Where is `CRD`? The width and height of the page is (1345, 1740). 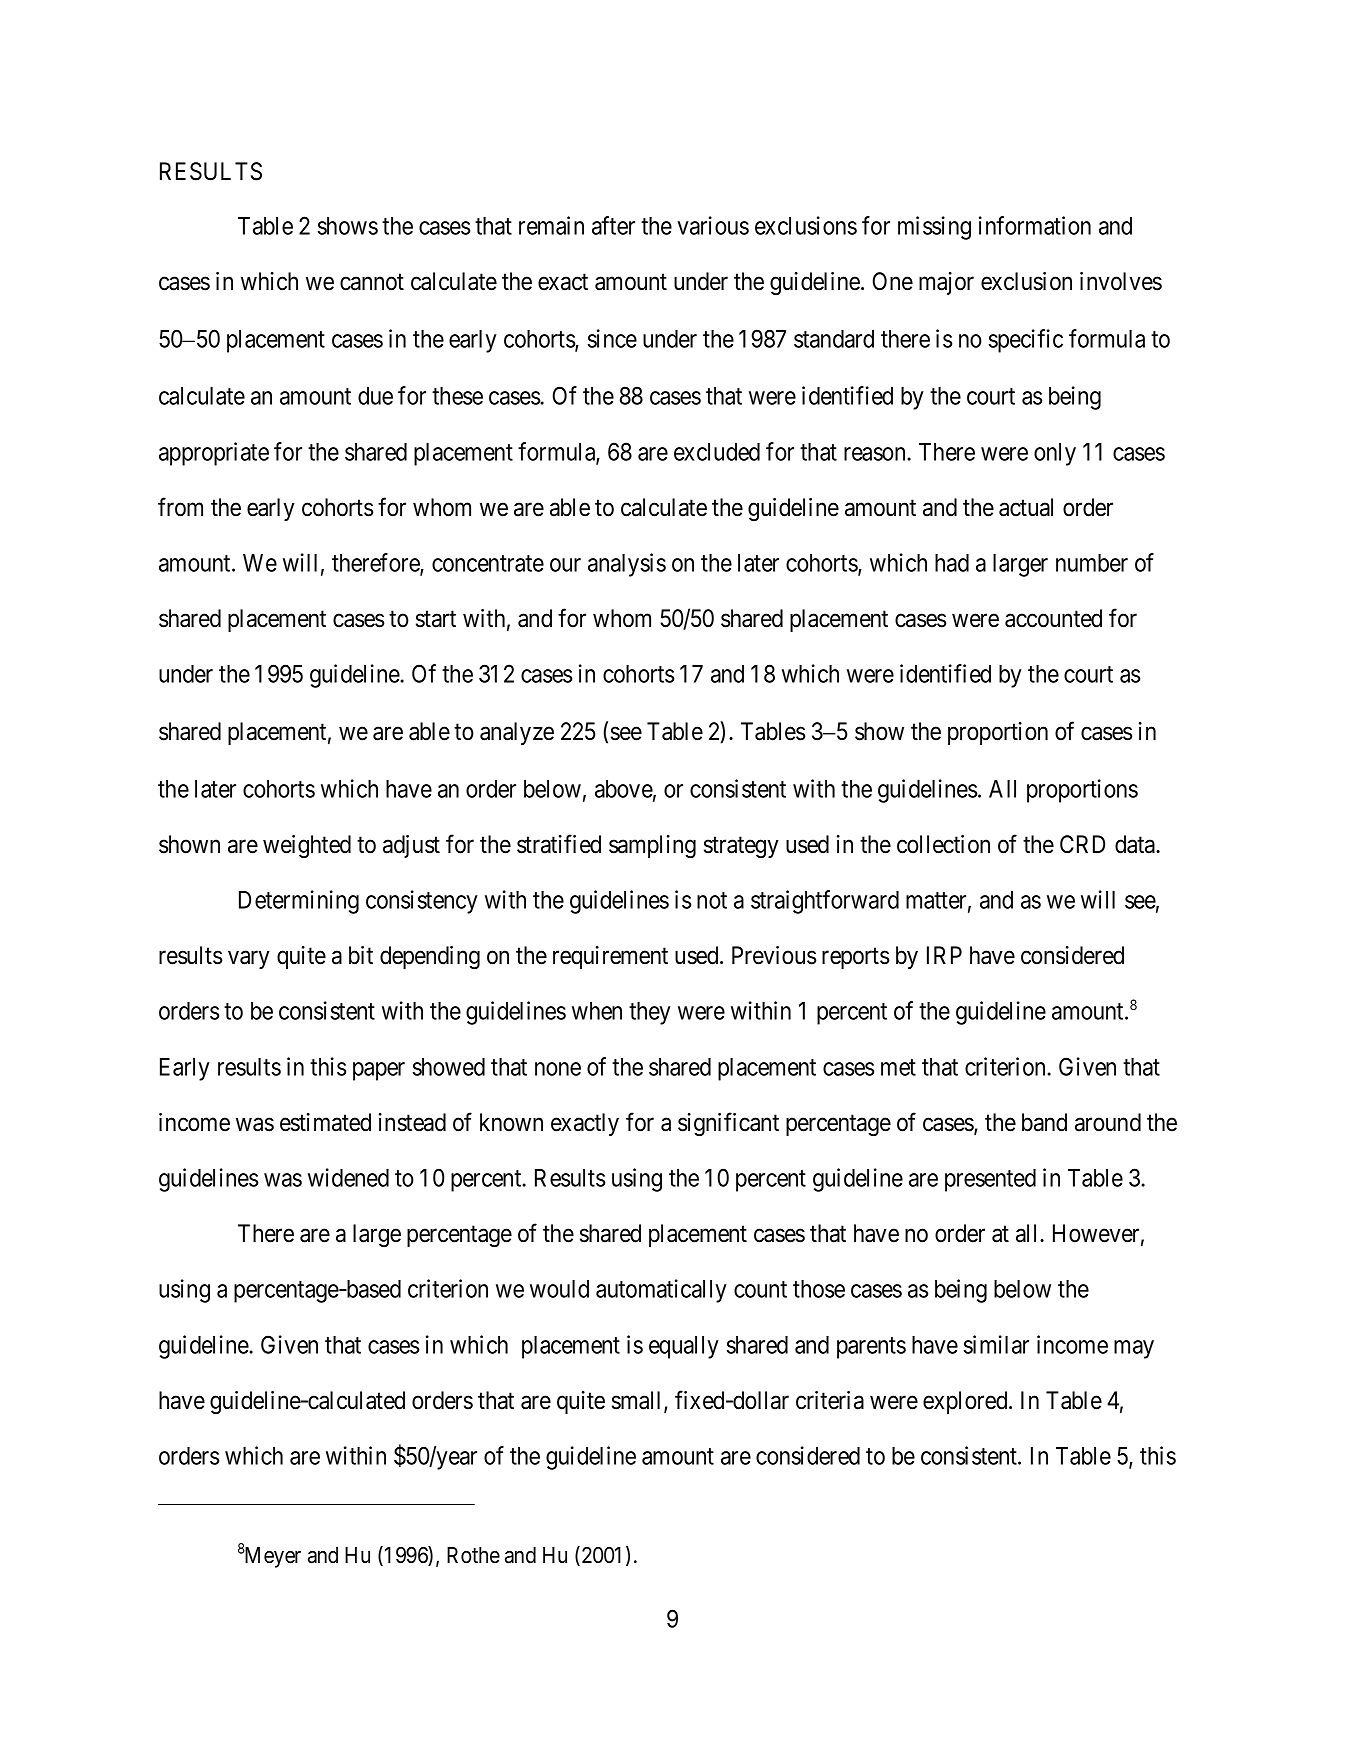
CRD is located at coordinates (1082, 844).
